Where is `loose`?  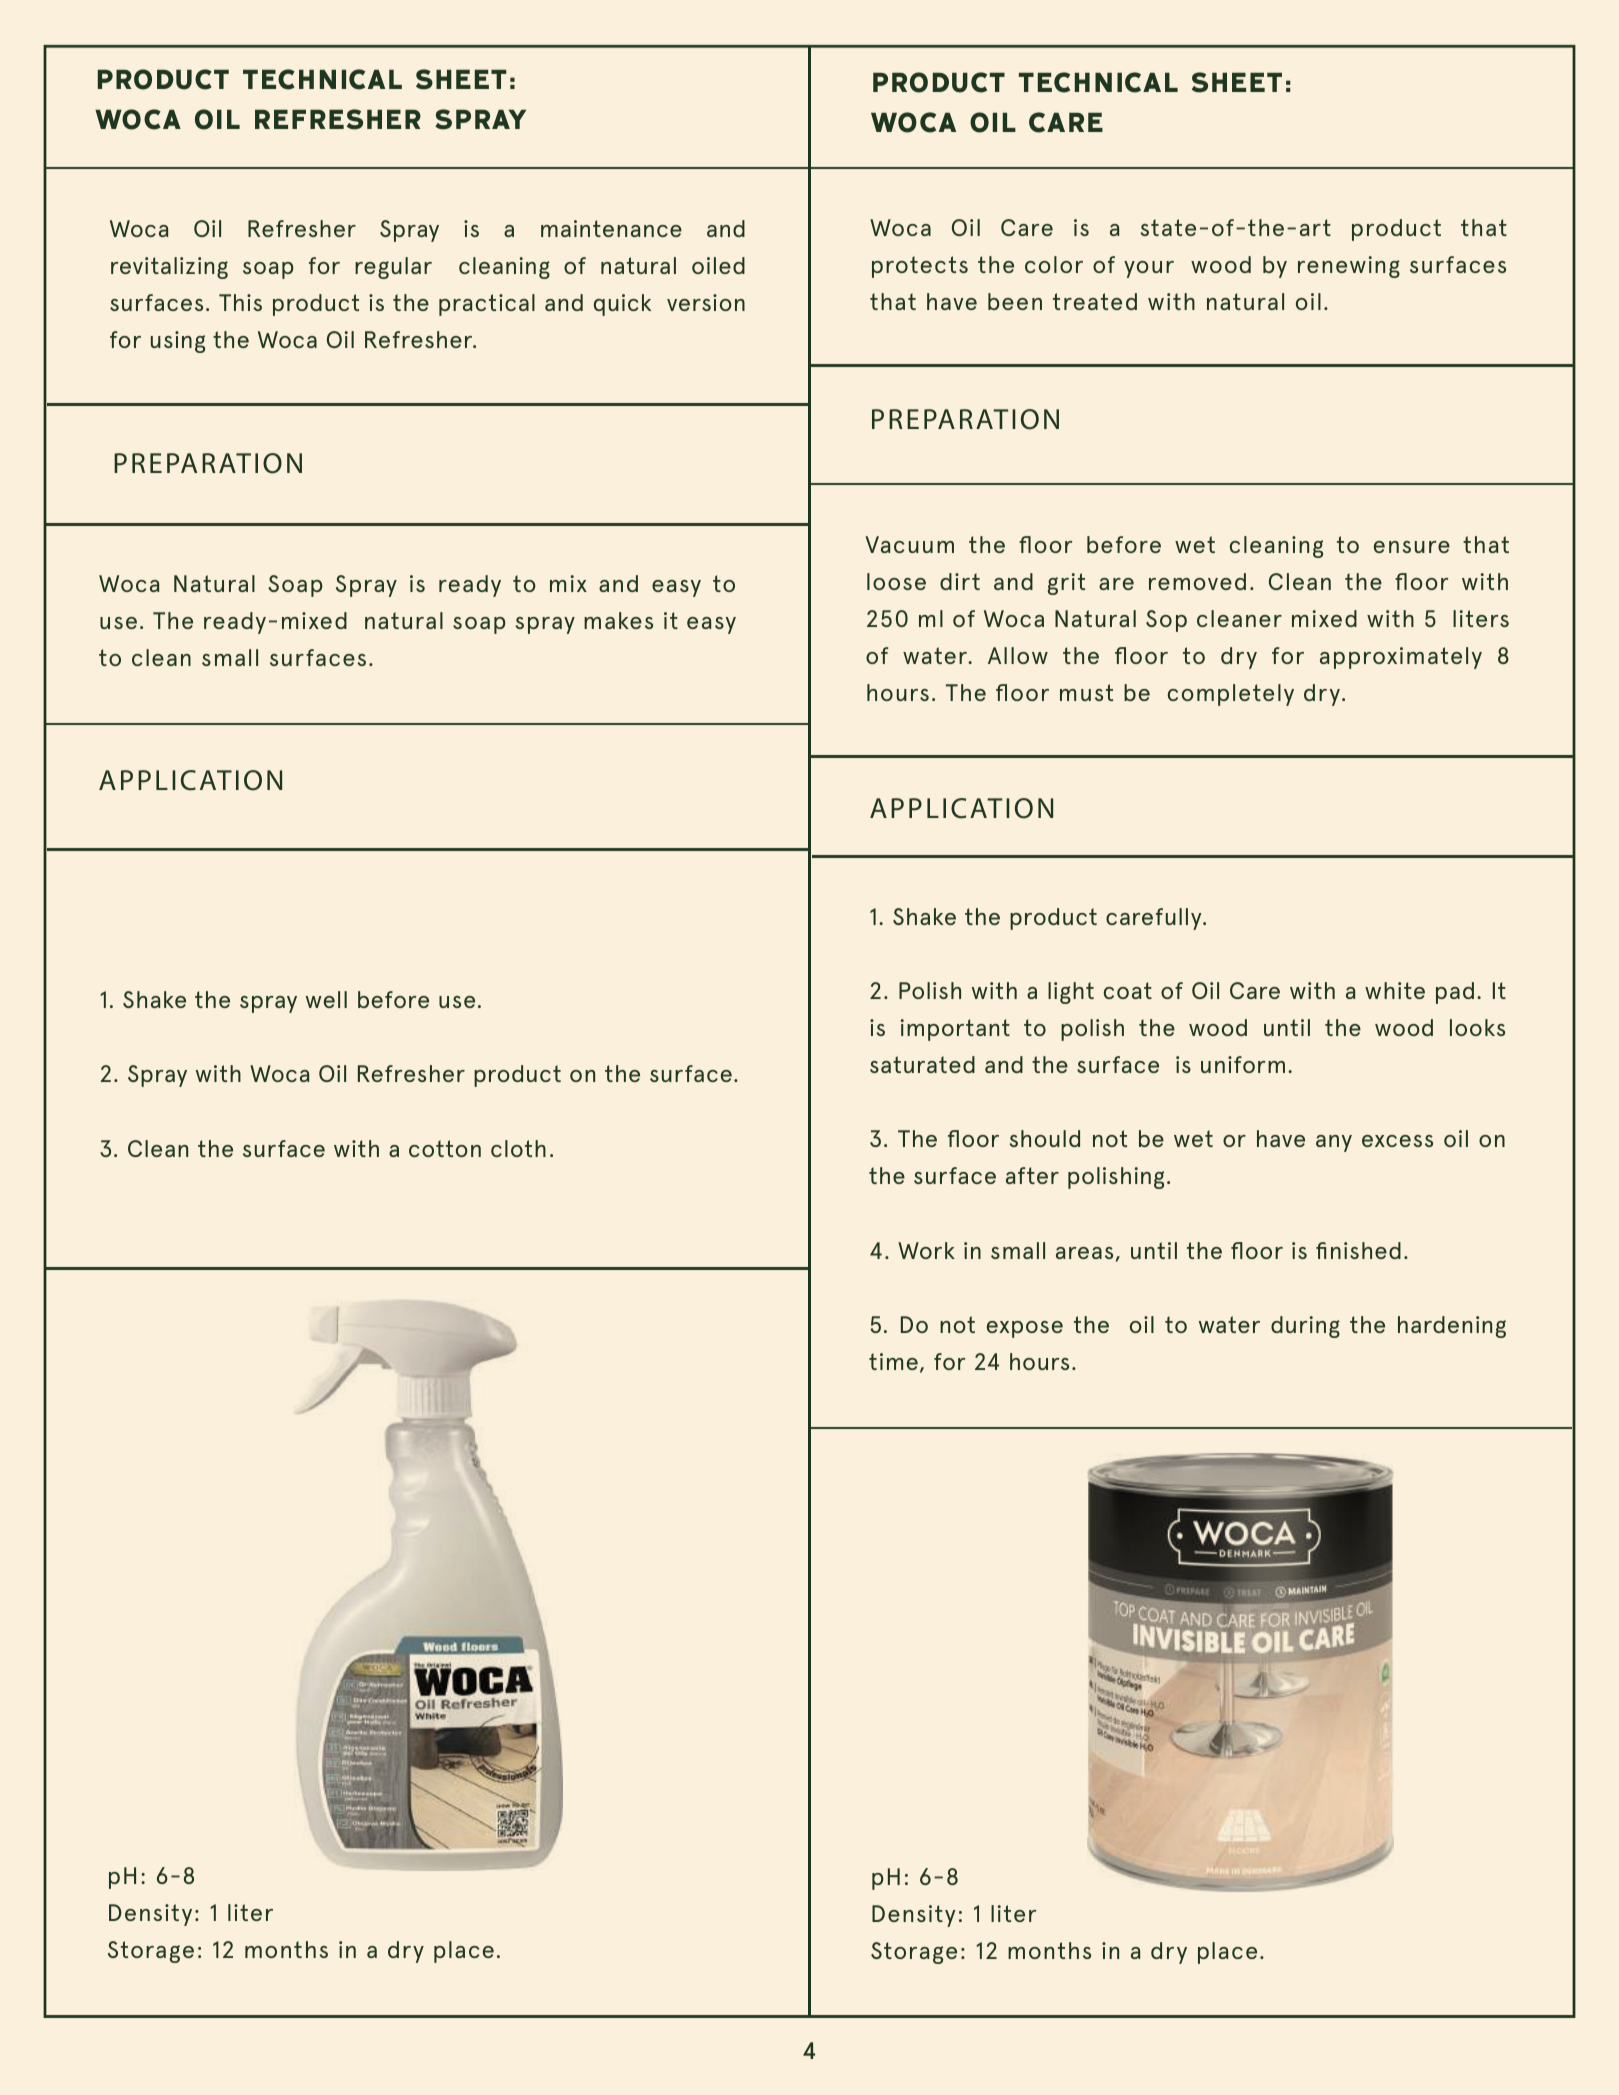 loose is located at coordinates (896, 581).
